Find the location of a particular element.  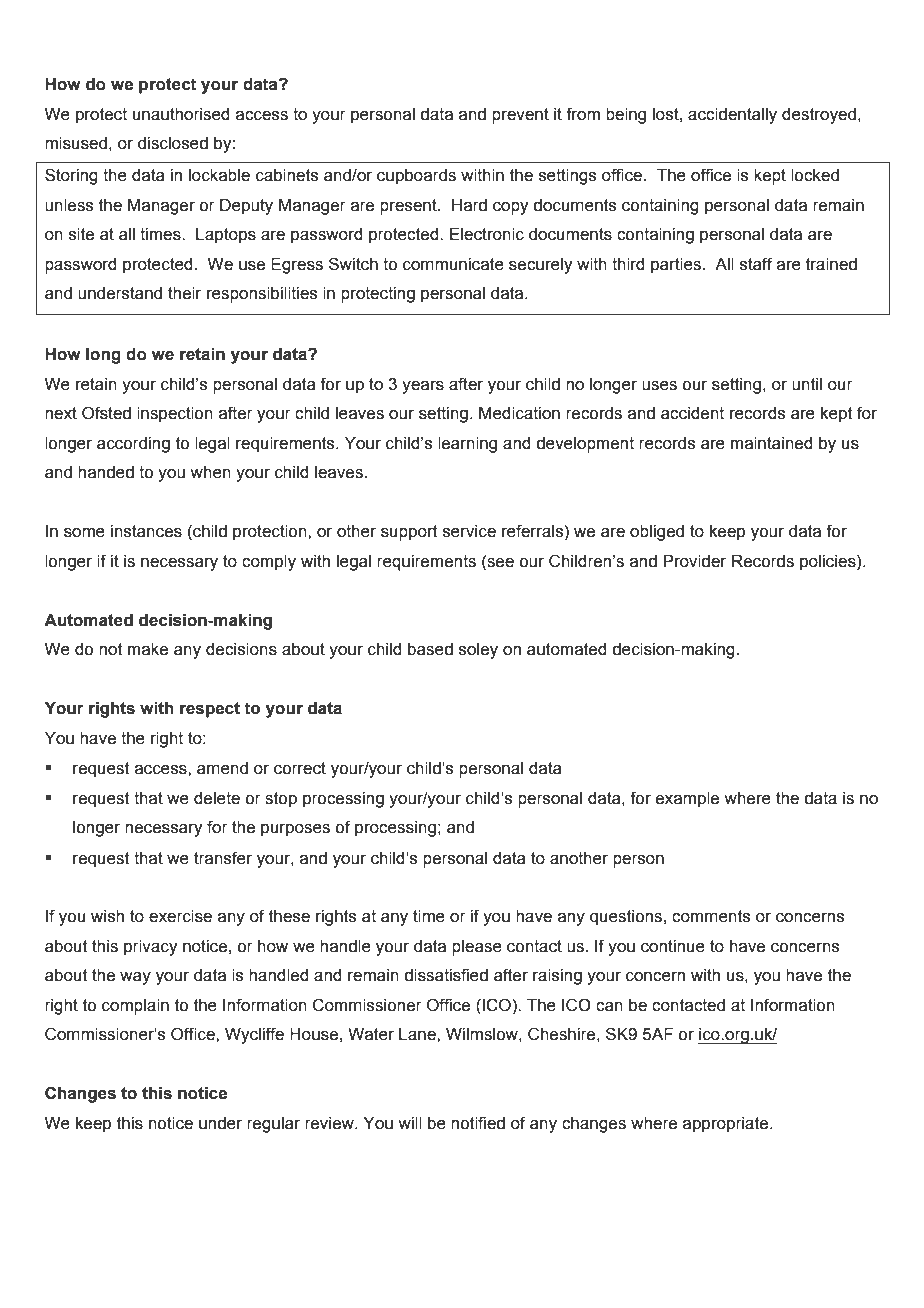

regular is located at coordinates (273, 1125).
